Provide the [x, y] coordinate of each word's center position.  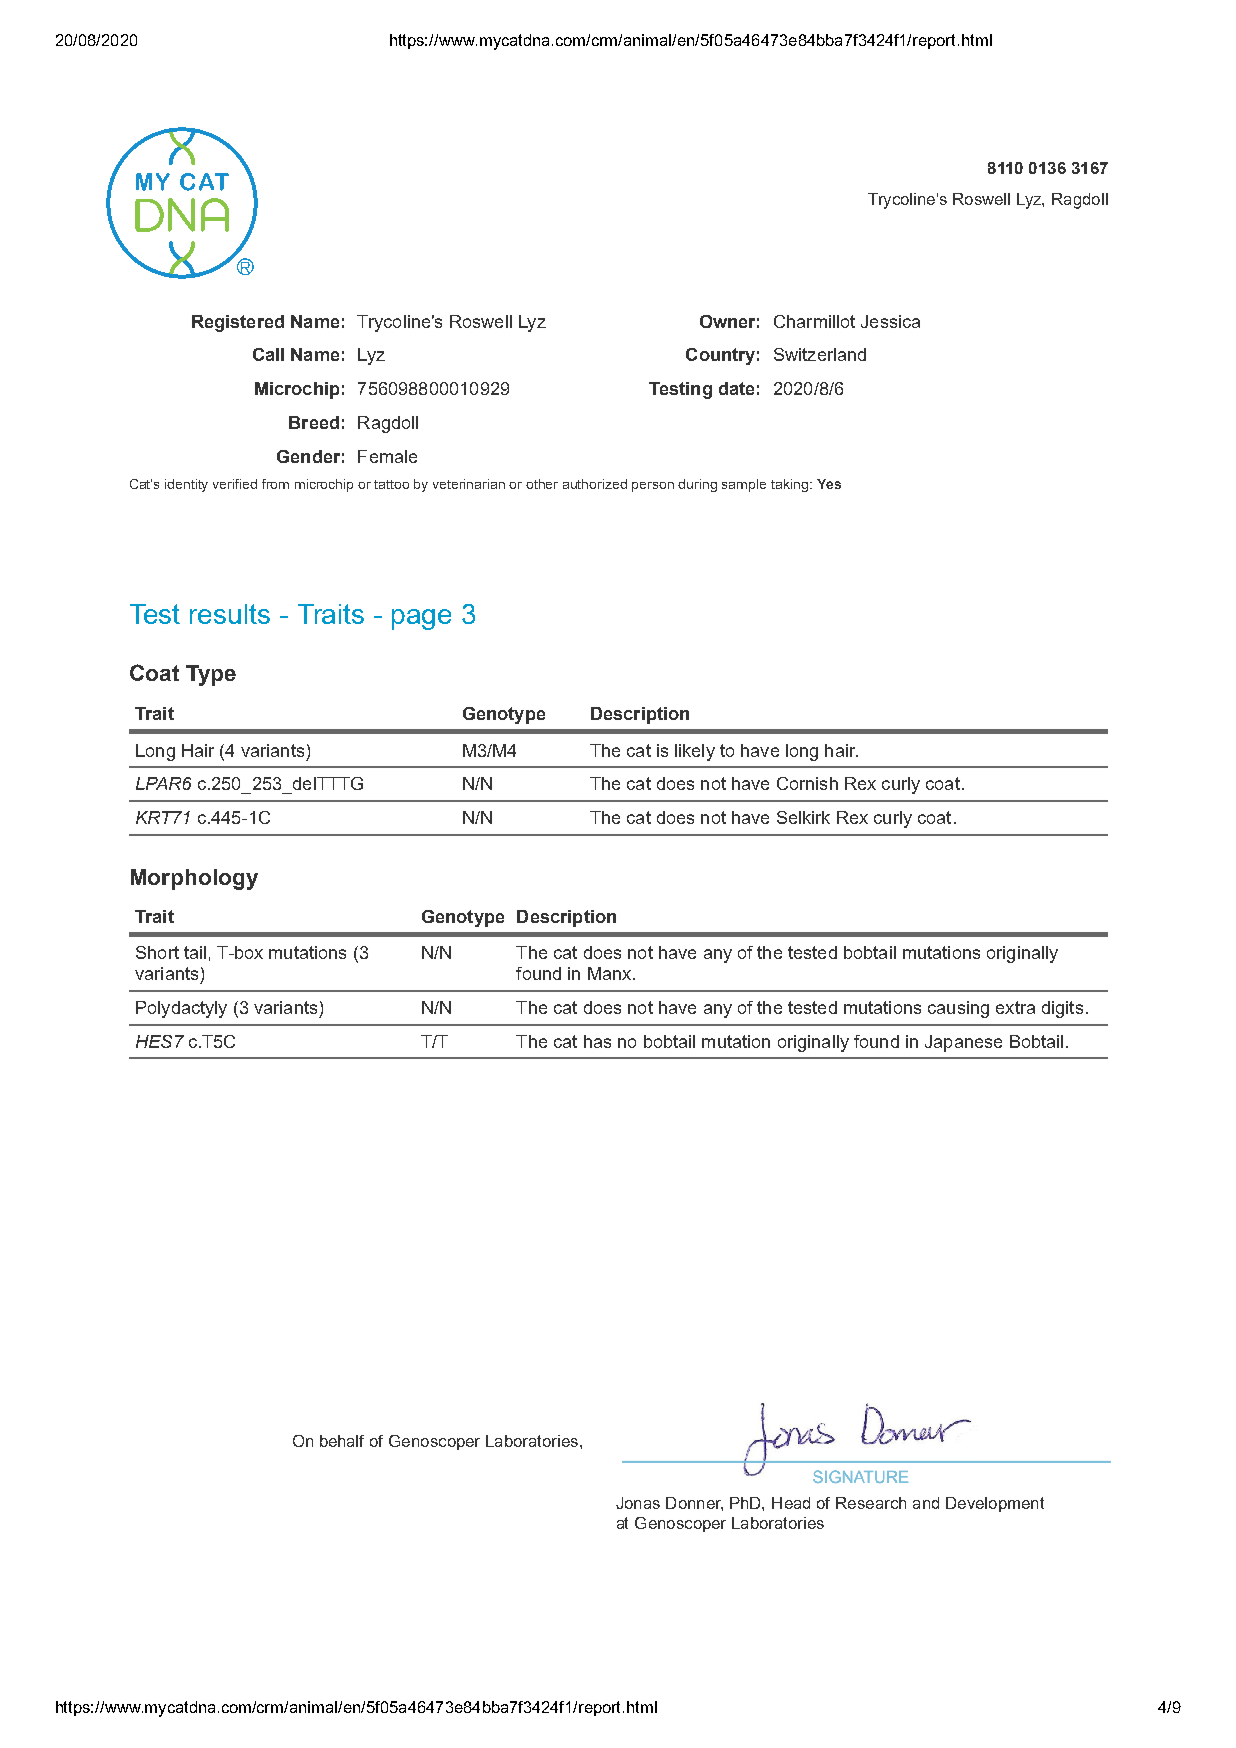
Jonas [638, 1503]
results [230, 614]
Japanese [963, 1043]
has [597, 1041]
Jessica [890, 321]
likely [695, 752]
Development [995, 1504]
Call [268, 354]
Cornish [807, 783]
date [736, 388]
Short [157, 952]
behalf [342, 1441]
